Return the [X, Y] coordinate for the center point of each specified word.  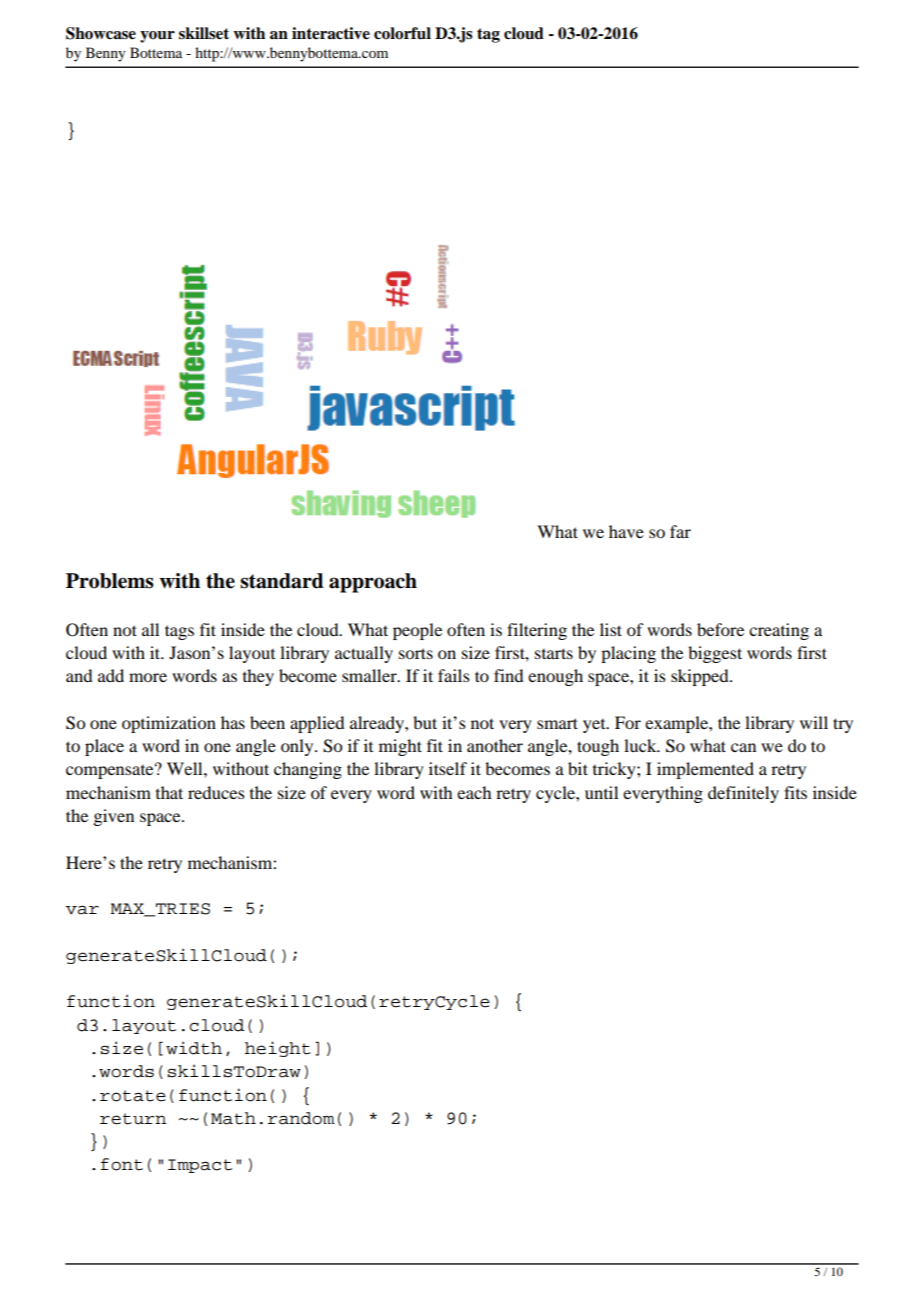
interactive [331, 33]
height [278, 1049]
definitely [743, 794]
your [157, 37]
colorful [402, 33]
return [133, 1119]
